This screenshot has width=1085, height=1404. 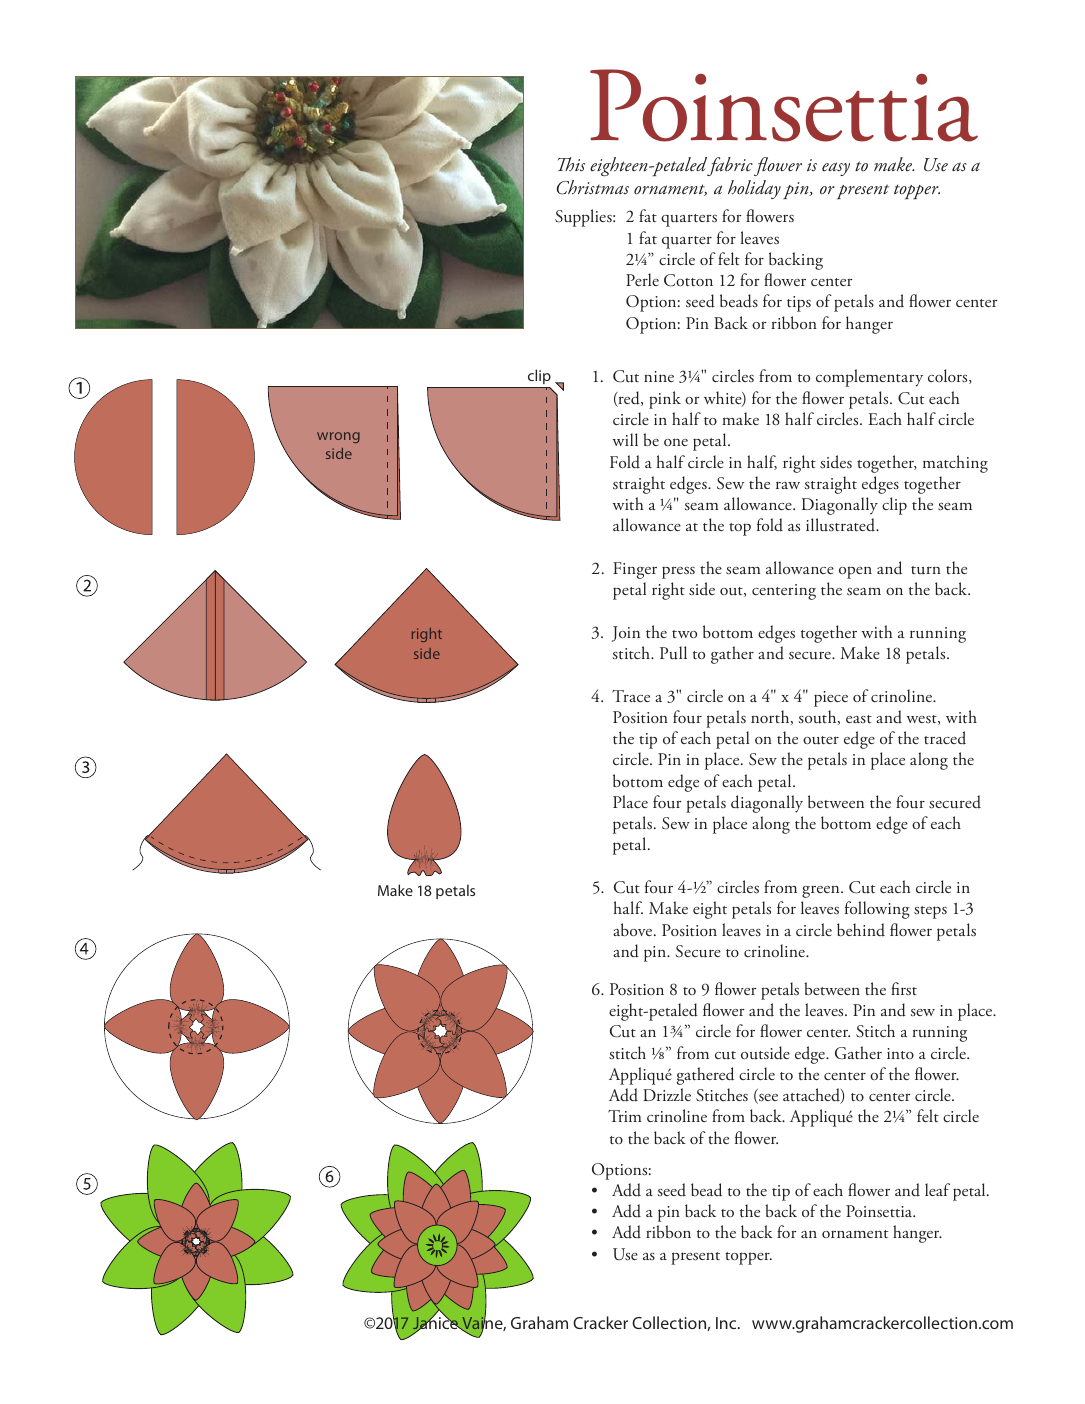 I want to click on Christmas, so click(x=593, y=187).
